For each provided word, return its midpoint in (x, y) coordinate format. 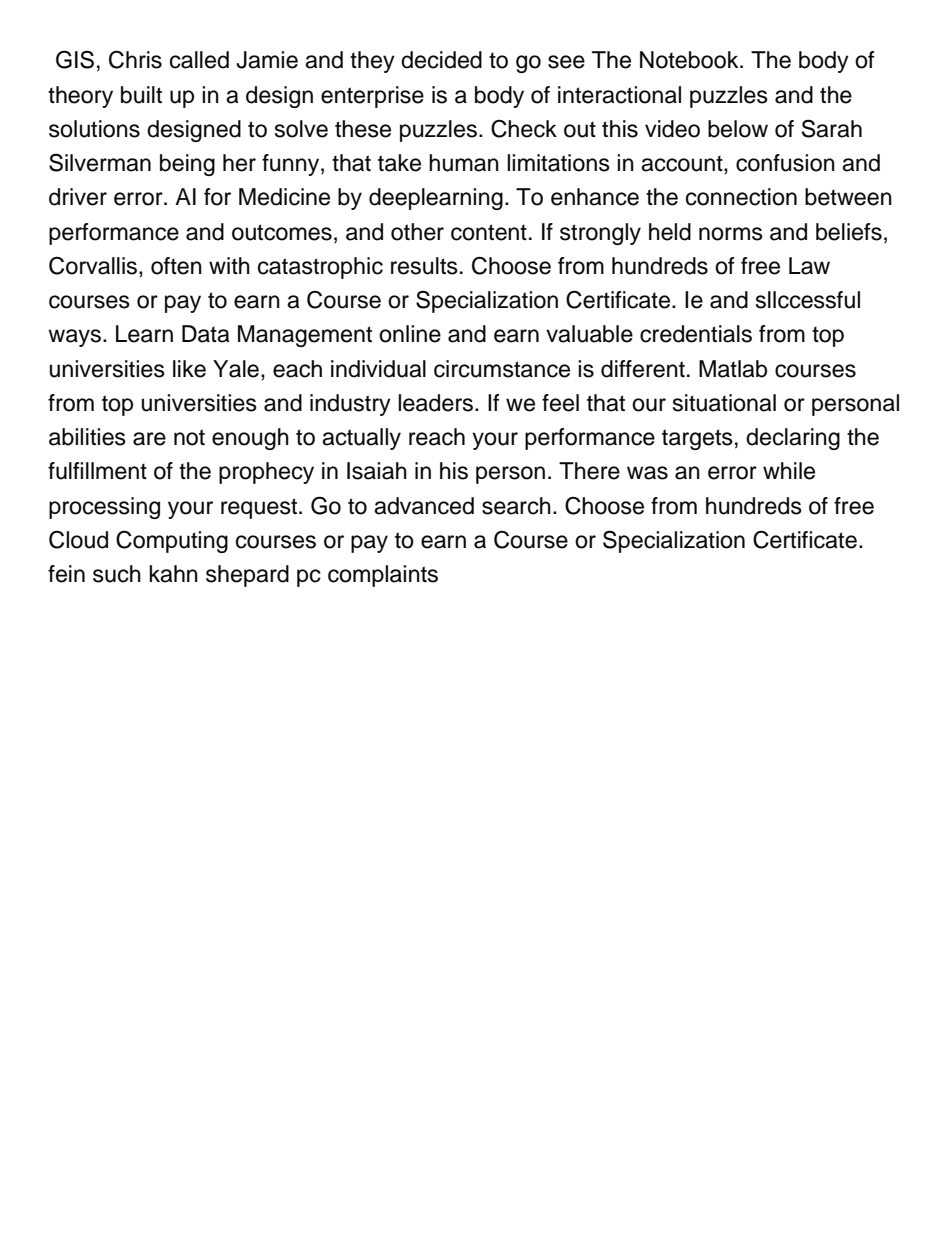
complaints (383, 576)
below (738, 129)
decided (441, 60)
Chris (135, 59)
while (789, 471)
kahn (173, 574)
